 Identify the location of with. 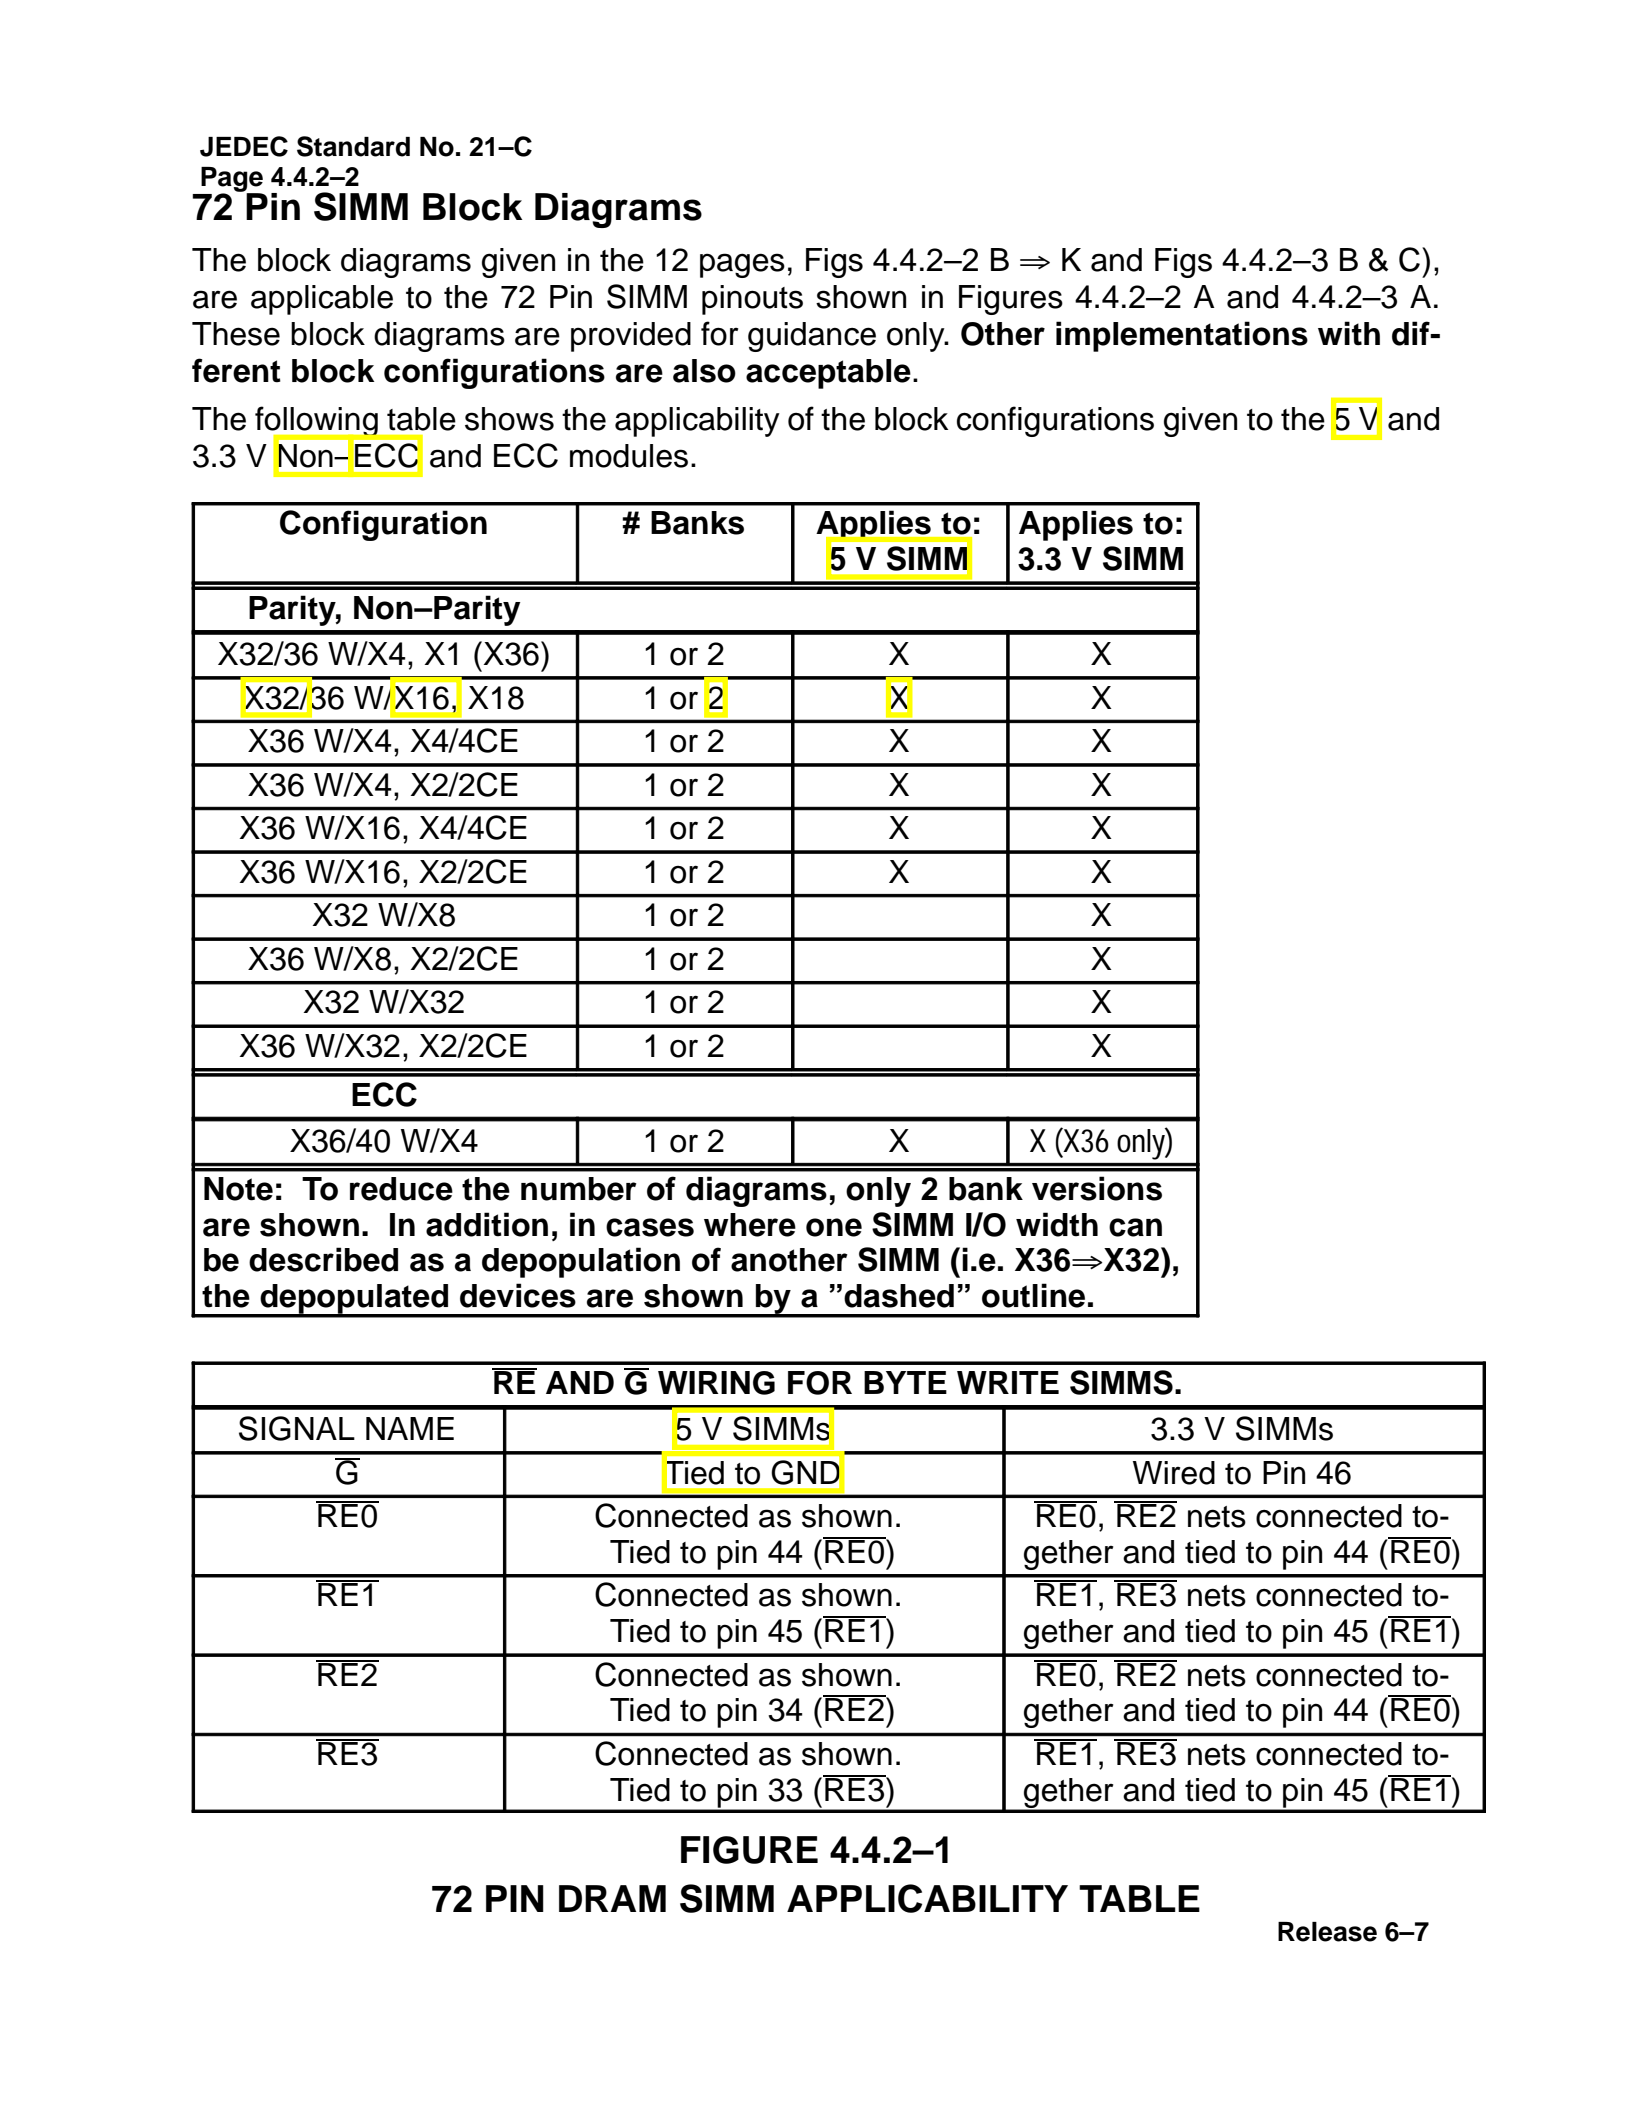
(1349, 333).
